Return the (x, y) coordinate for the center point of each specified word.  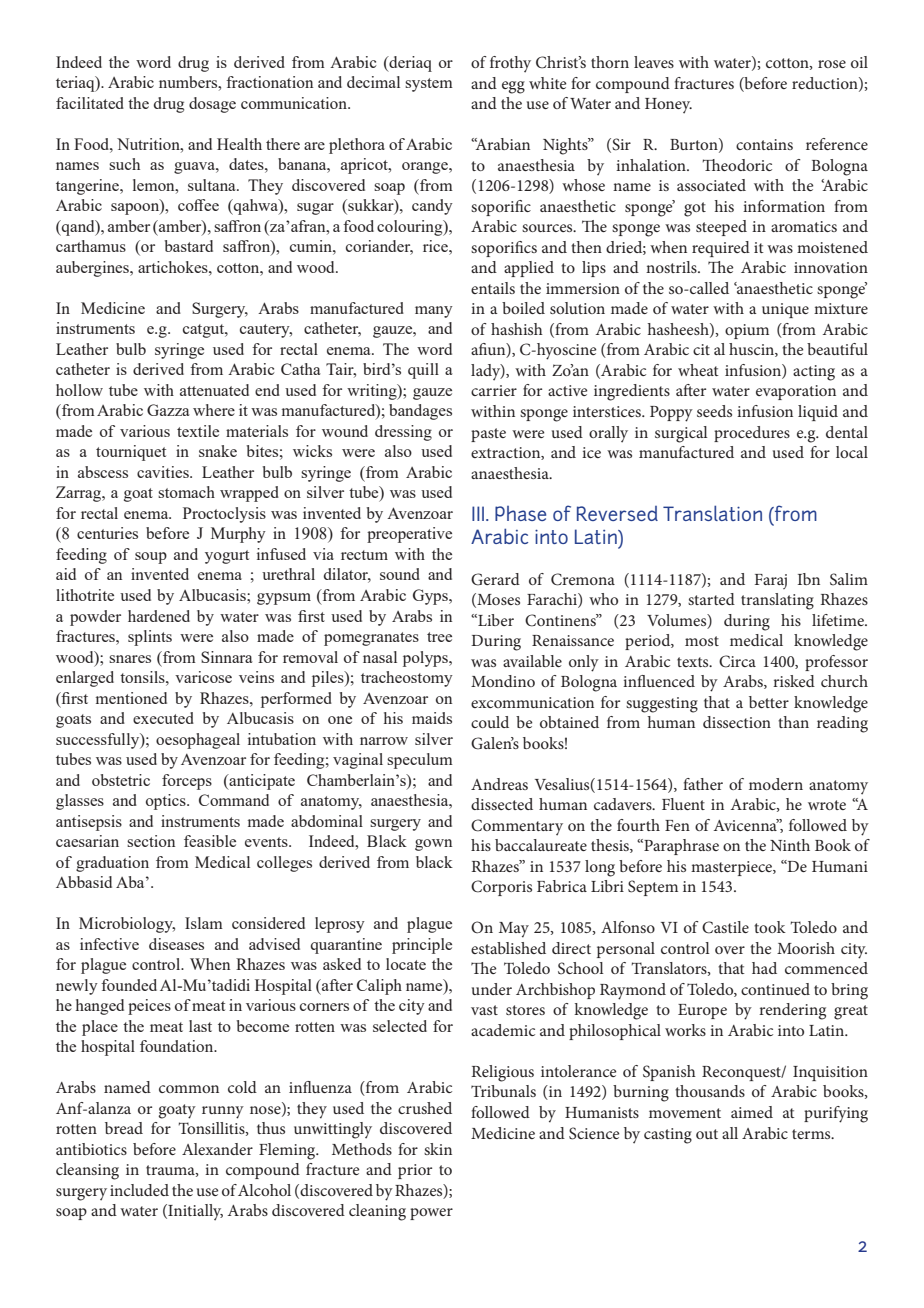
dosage (212, 105)
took (770, 927)
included (139, 1190)
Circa (737, 661)
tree (439, 637)
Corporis (501, 888)
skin (438, 1149)
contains (764, 144)
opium (747, 331)
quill (423, 371)
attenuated (214, 390)
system (429, 85)
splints (150, 638)
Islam (204, 923)
